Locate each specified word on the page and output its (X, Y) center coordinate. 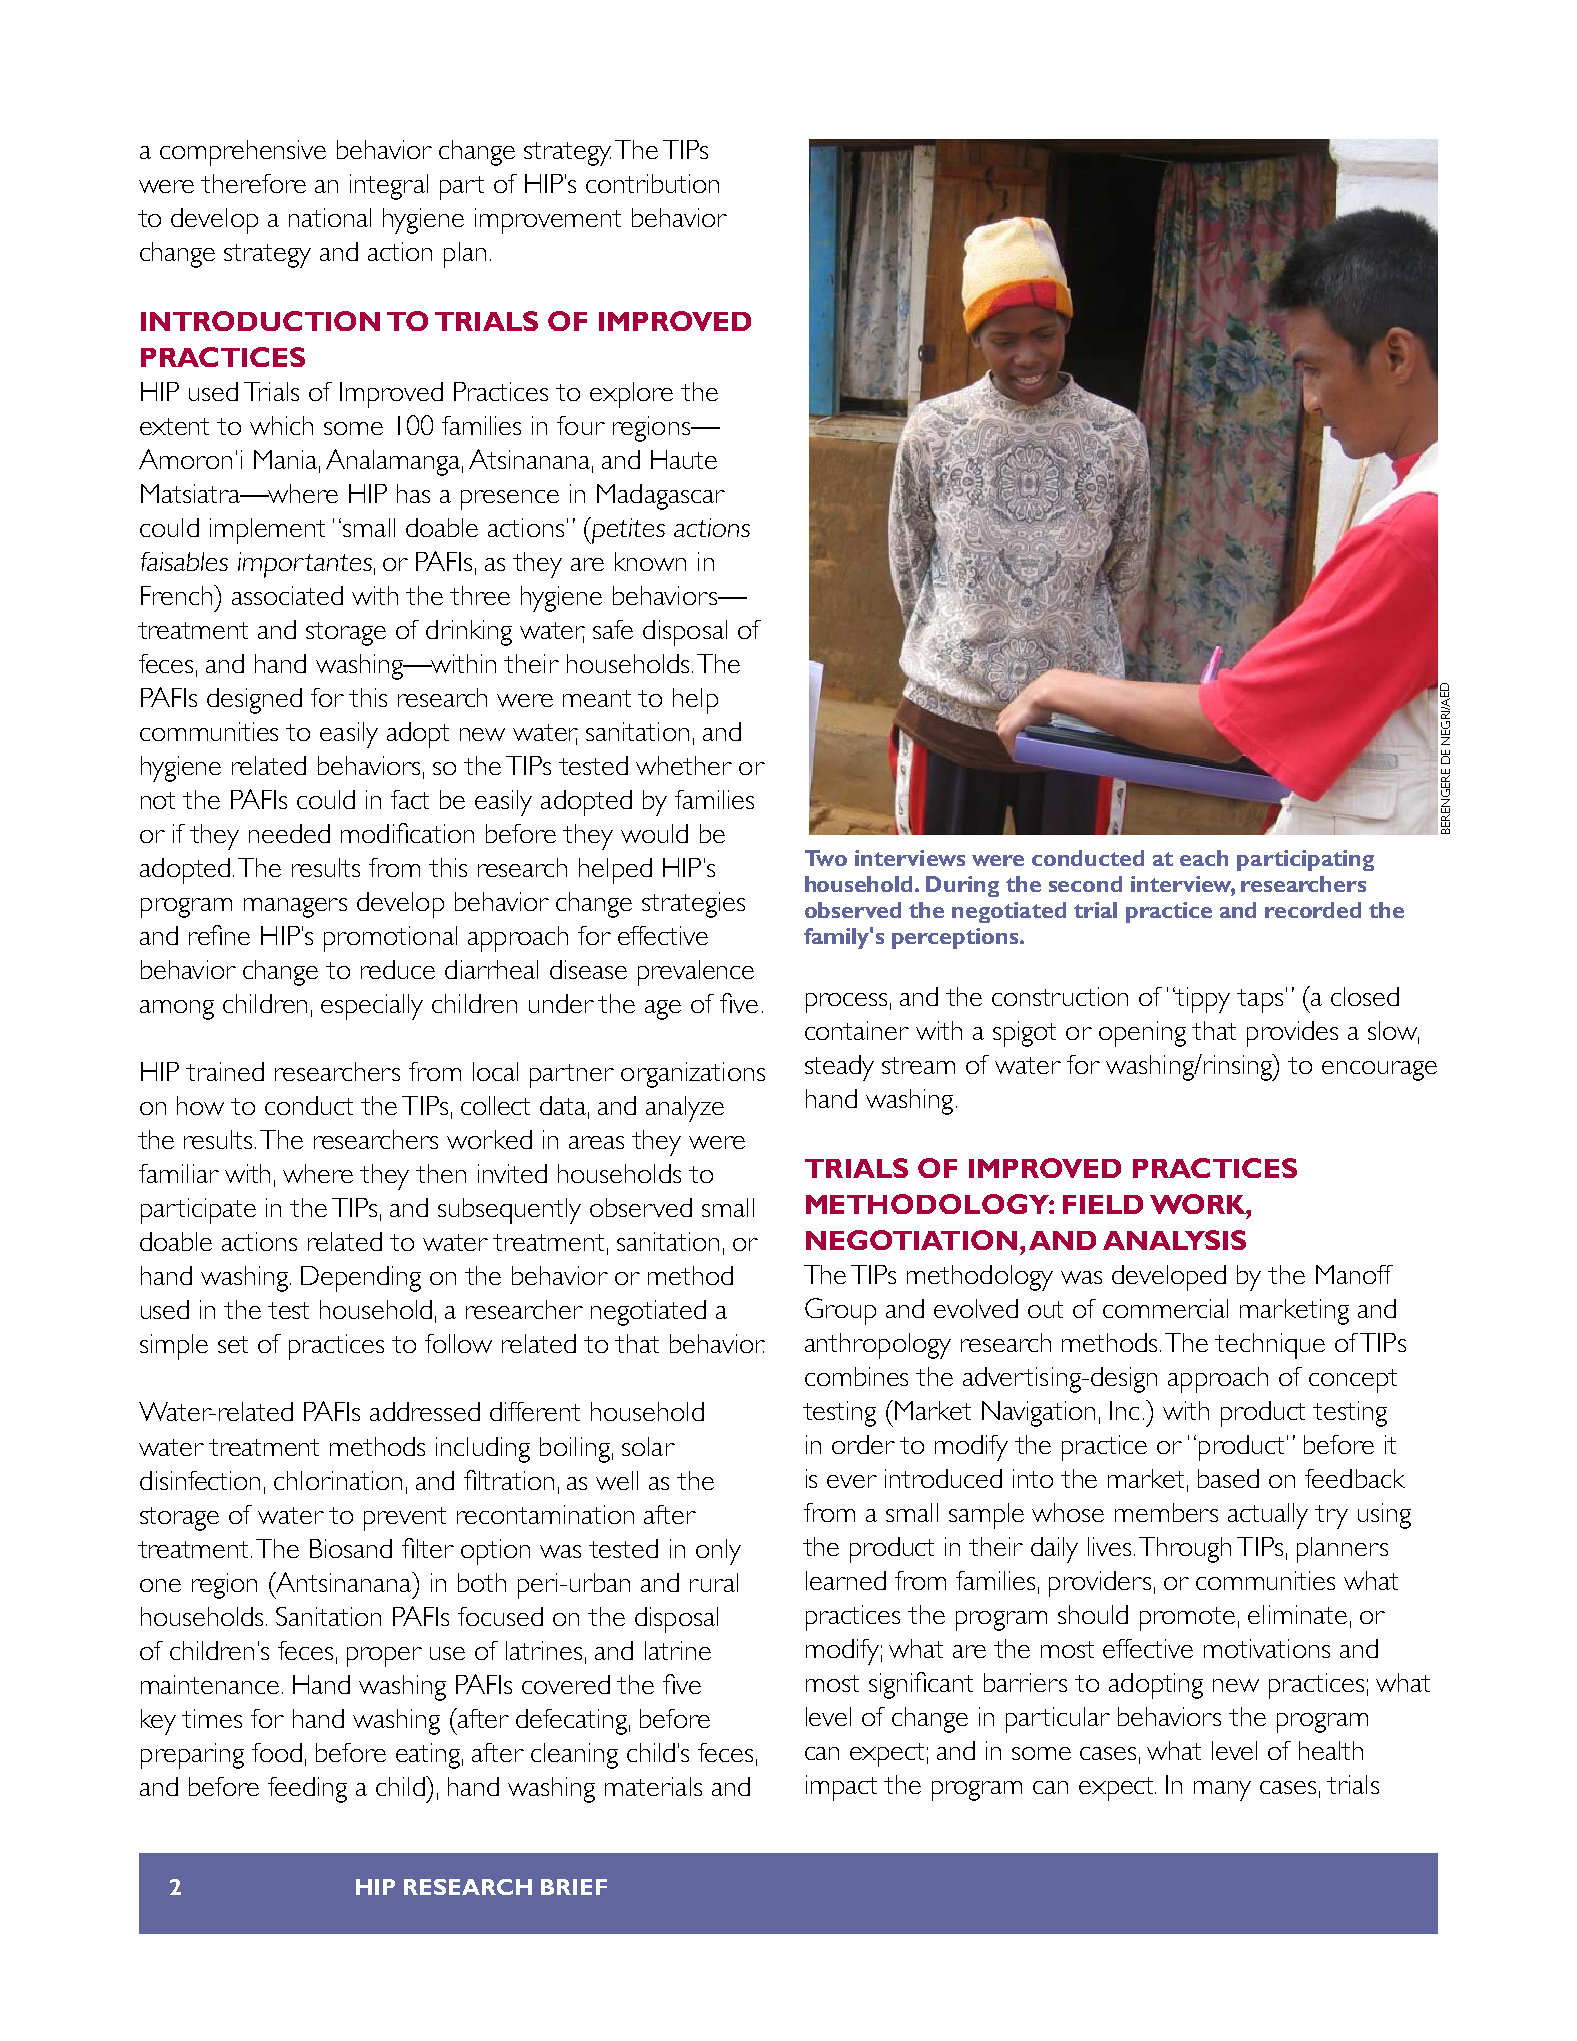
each (1204, 858)
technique (1270, 1346)
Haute (684, 459)
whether (684, 765)
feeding (307, 1790)
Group (840, 1311)
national (330, 217)
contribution (652, 183)
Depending (361, 1279)
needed (289, 833)
